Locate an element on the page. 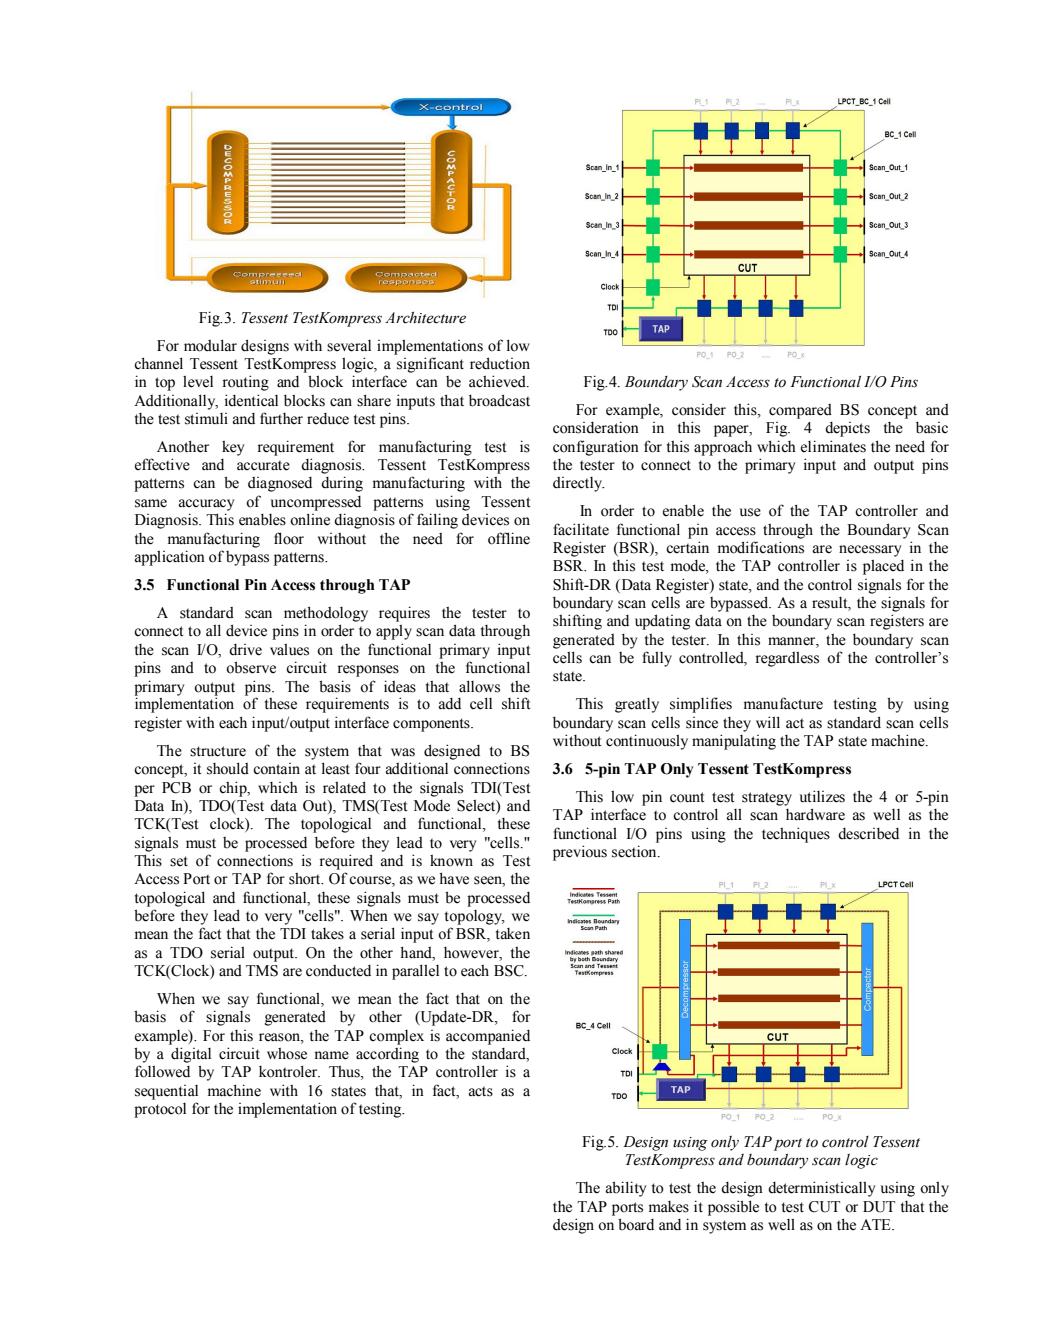 The height and width of the image is (1344, 1039). modular is located at coordinates (210, 345).
